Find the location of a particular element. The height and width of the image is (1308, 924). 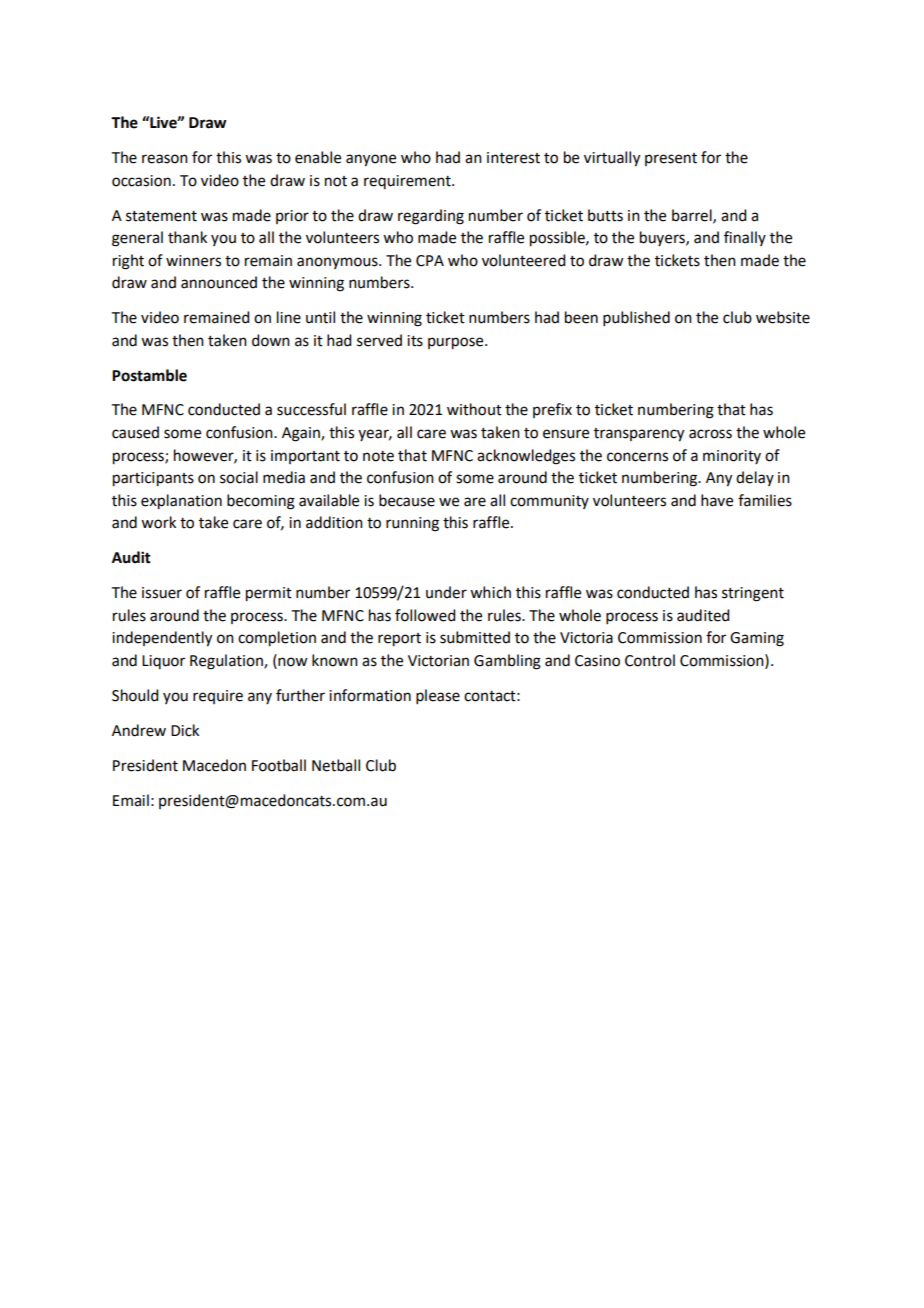

Gaming is located at coordinates (757, 639).
